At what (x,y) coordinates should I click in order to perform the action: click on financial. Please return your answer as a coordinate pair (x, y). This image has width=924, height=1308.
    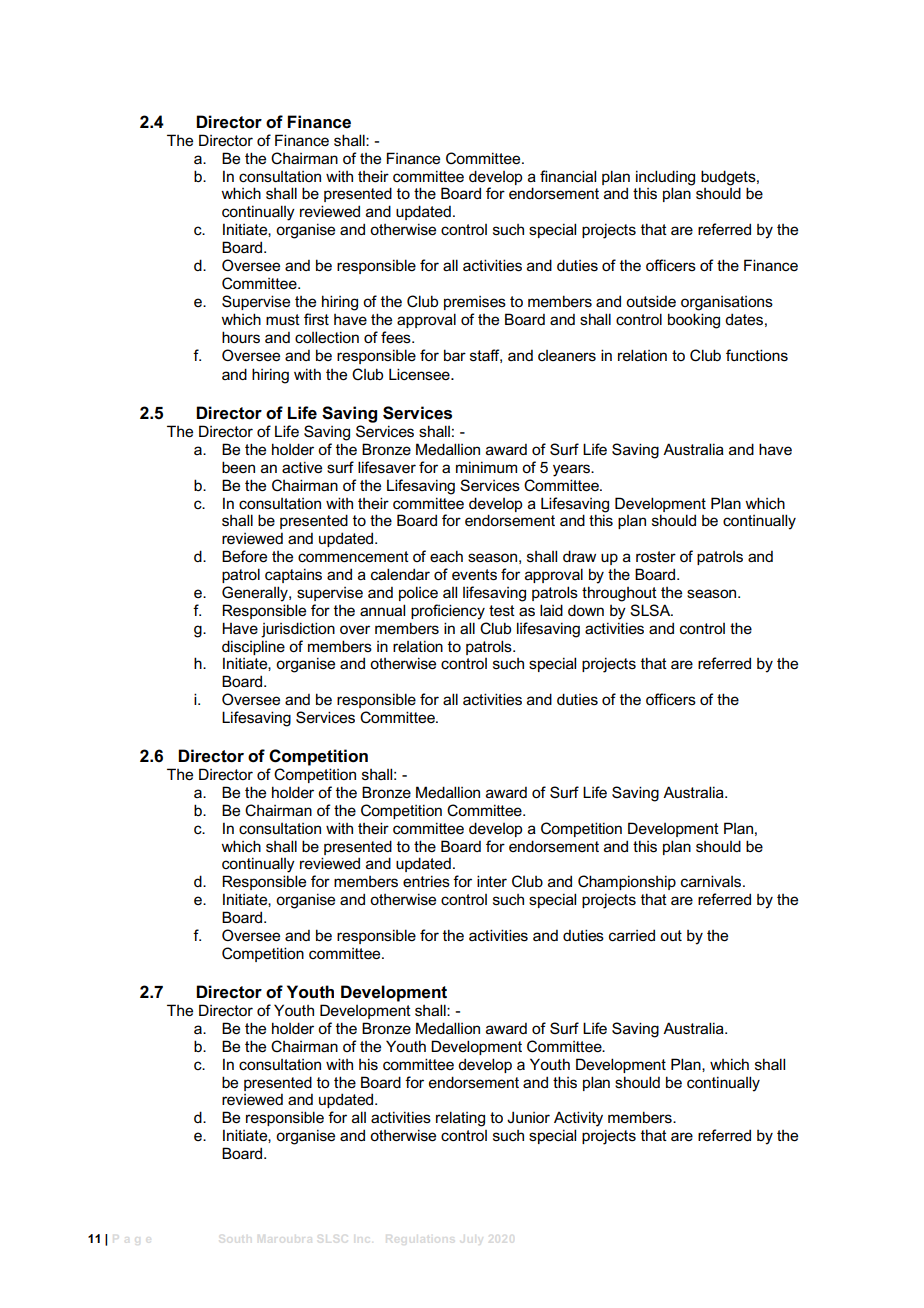
    Looking at the image, I should click on (568, 176).
